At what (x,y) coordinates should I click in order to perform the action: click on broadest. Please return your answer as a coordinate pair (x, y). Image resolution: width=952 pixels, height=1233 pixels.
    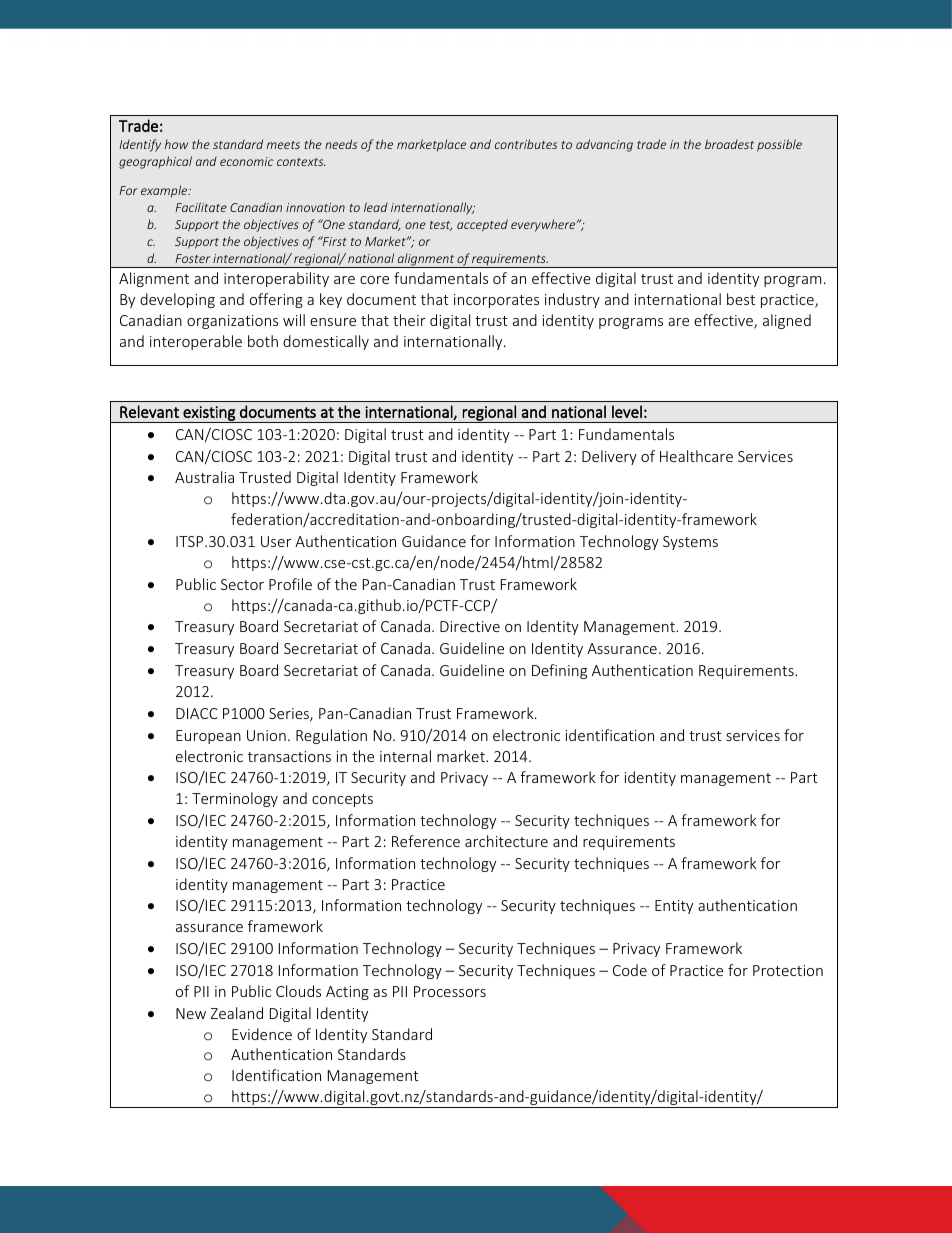
    Looking at the image, I should click on (729, 144).
